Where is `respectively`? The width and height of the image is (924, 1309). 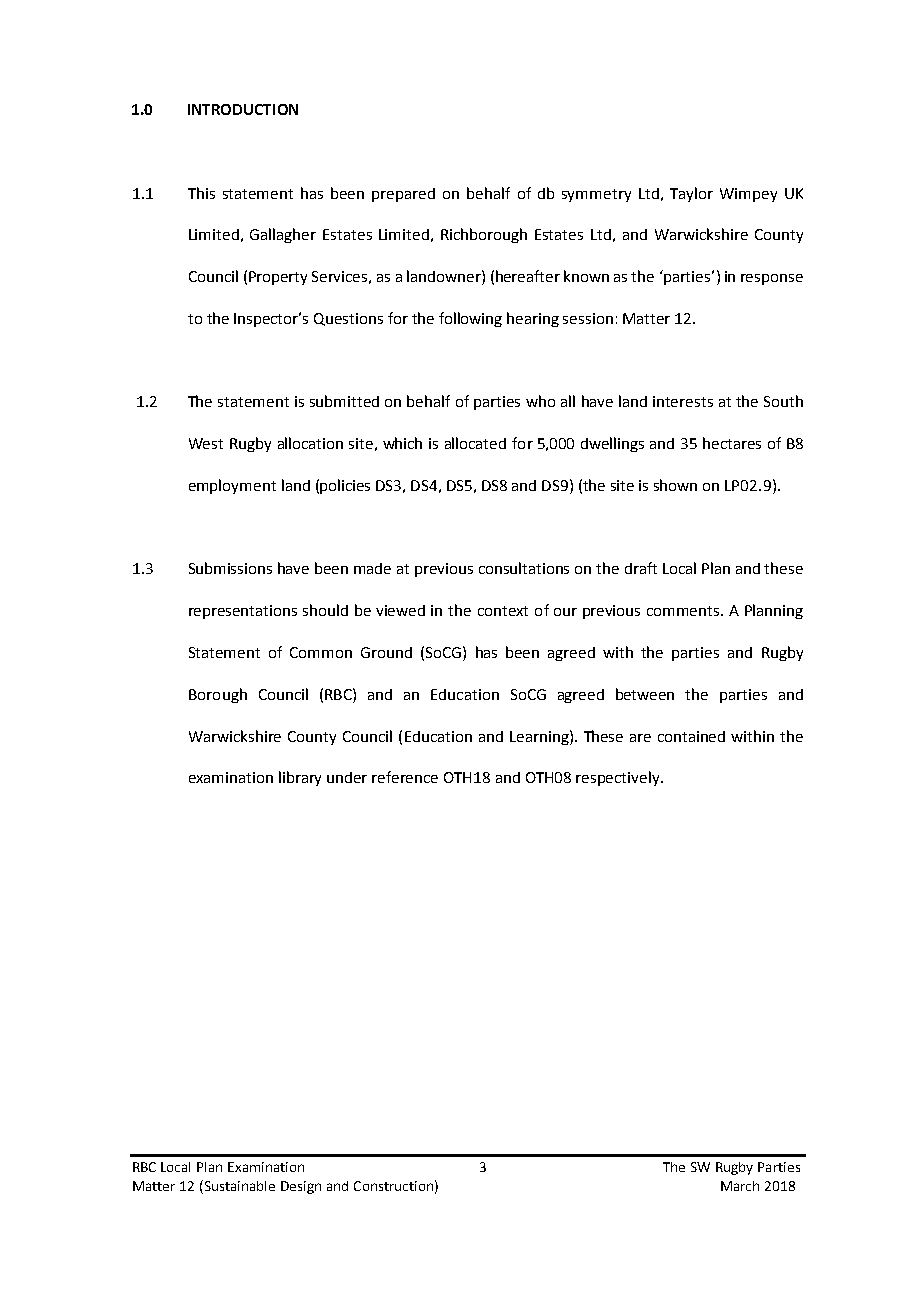
respectively is located at coordinates (619, 778).
